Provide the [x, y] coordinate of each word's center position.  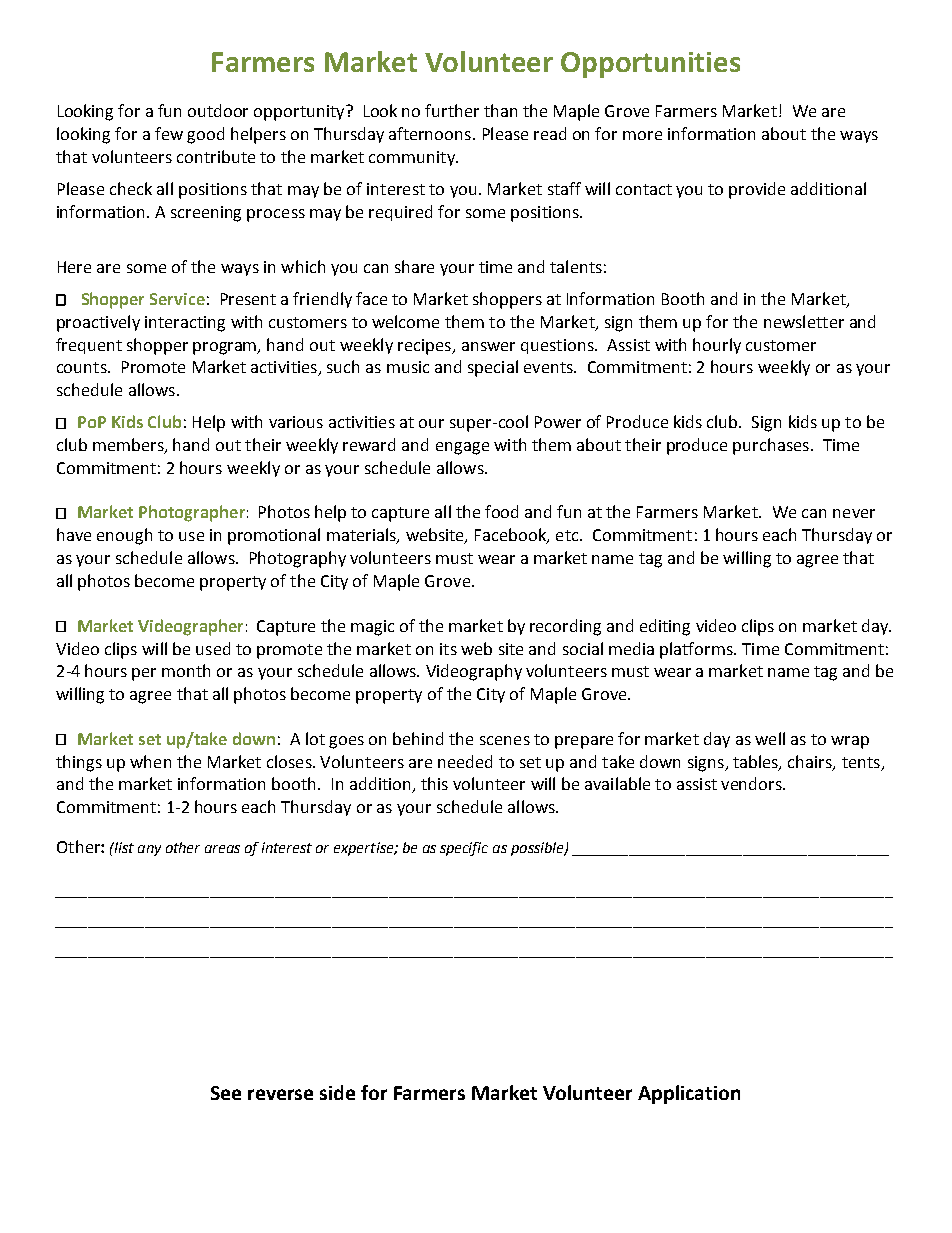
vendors [752, 783]
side [337, 1092]
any [149, 850]
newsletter [804, 321]
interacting [185, 324]
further [452, 110]
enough [124, 536]
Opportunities [650, 65]
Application [689, 1094]
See [226, 1093]
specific [464, 849]
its [448, 649]
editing [665, 627]
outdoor [218, 110]
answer [488, 346]
